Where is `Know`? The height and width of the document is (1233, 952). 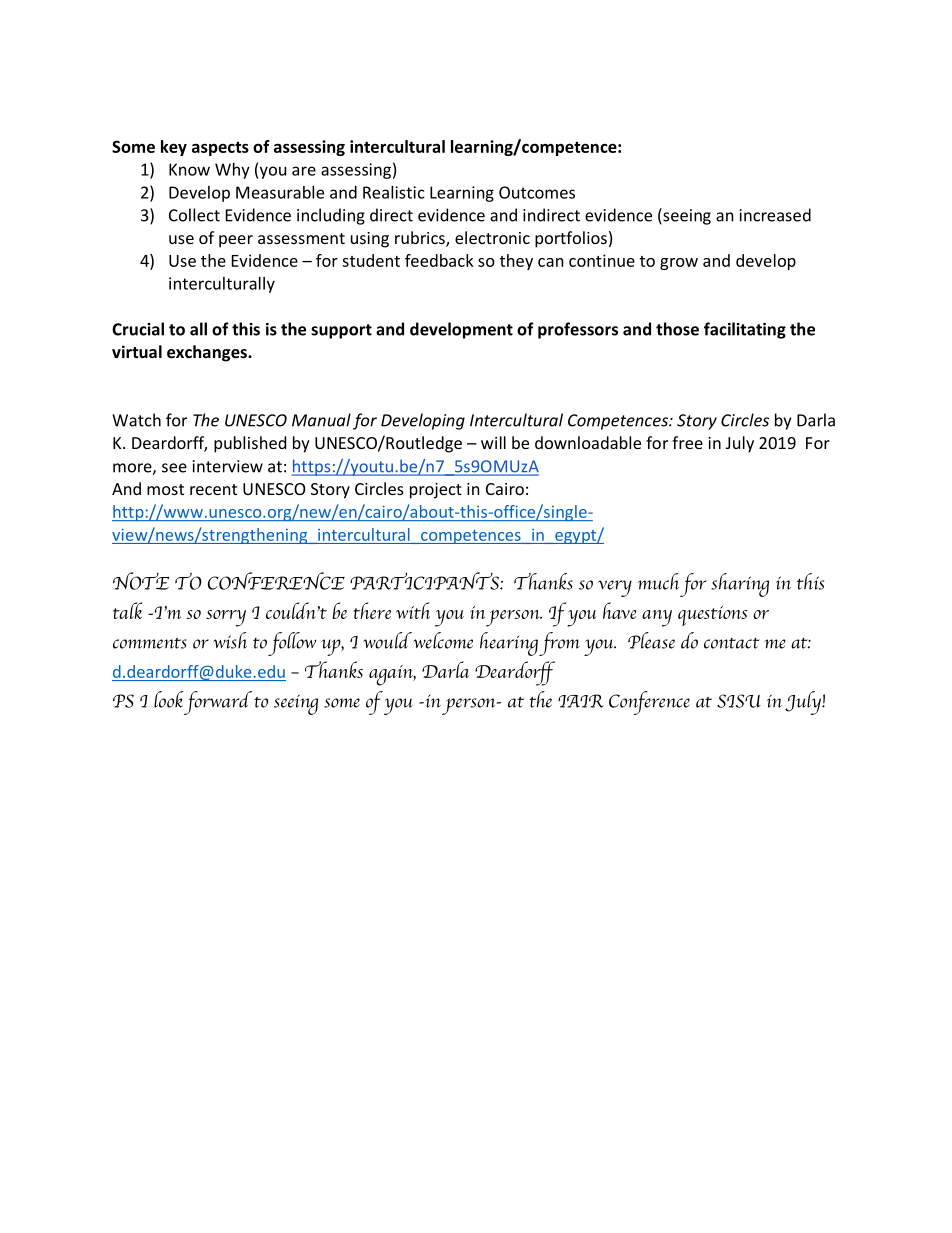
Know is located at coordinates (189, 169).
